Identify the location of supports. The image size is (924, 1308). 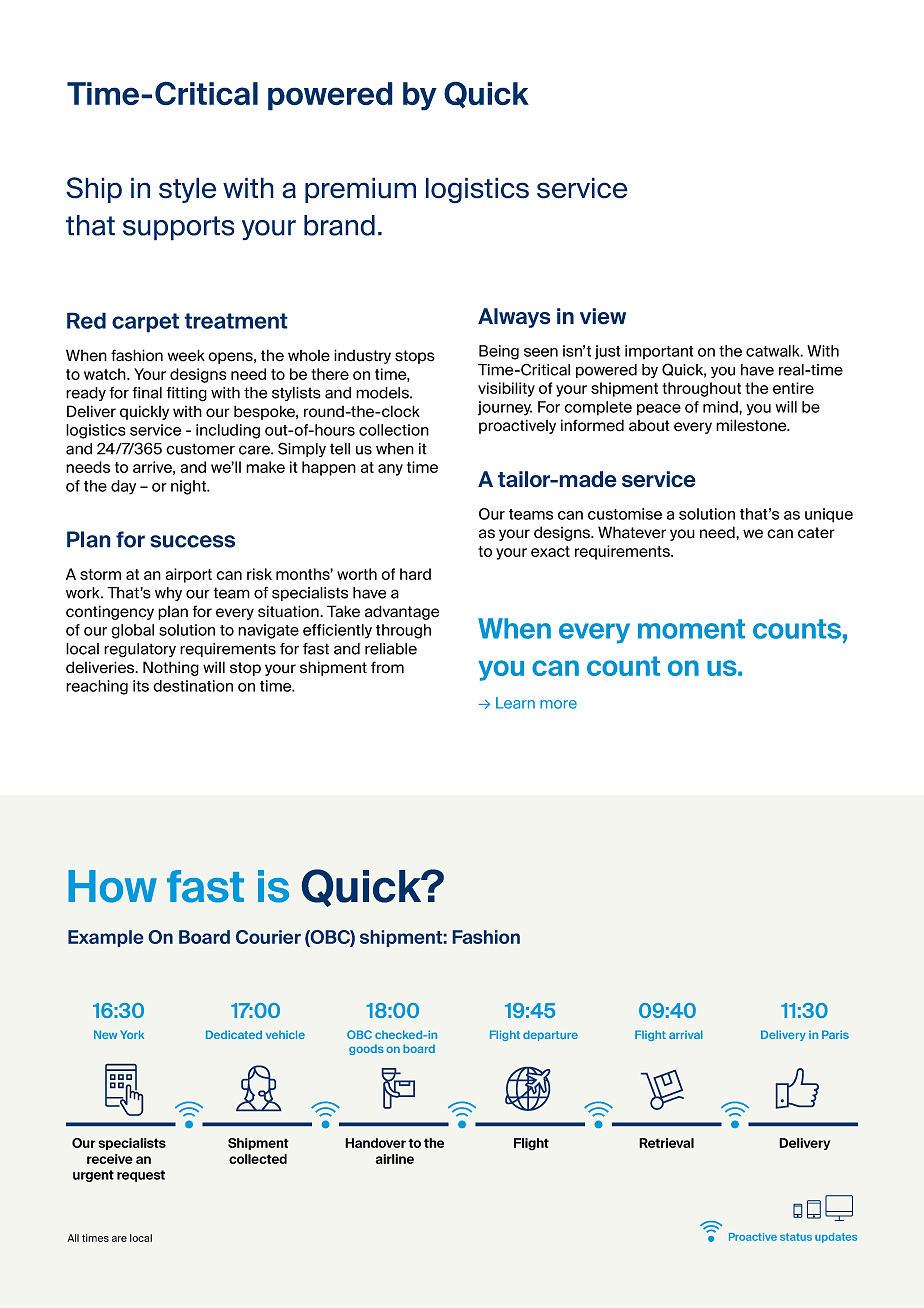
(179, 228).
